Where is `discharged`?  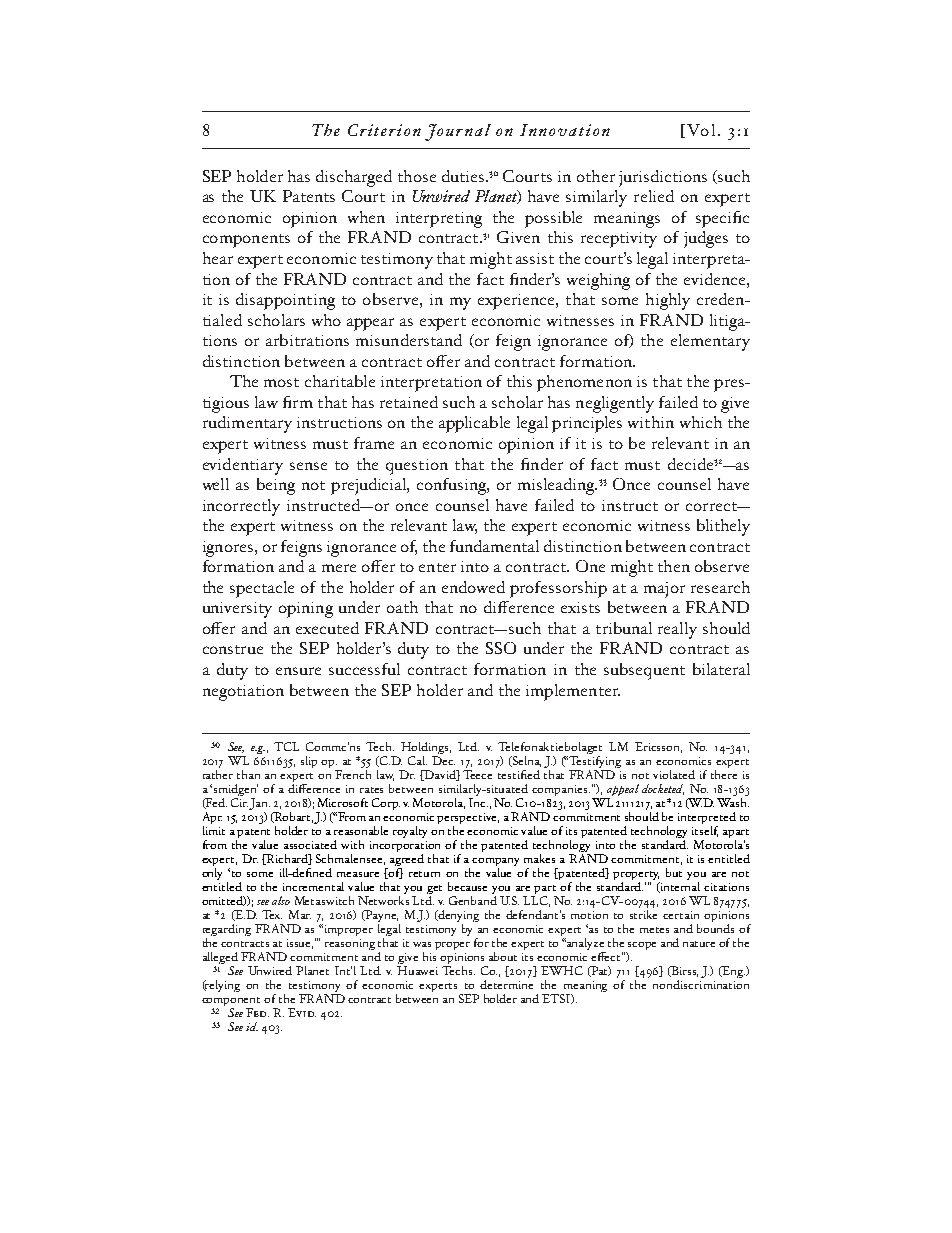 discharged is located at coordinates (354, 178).
